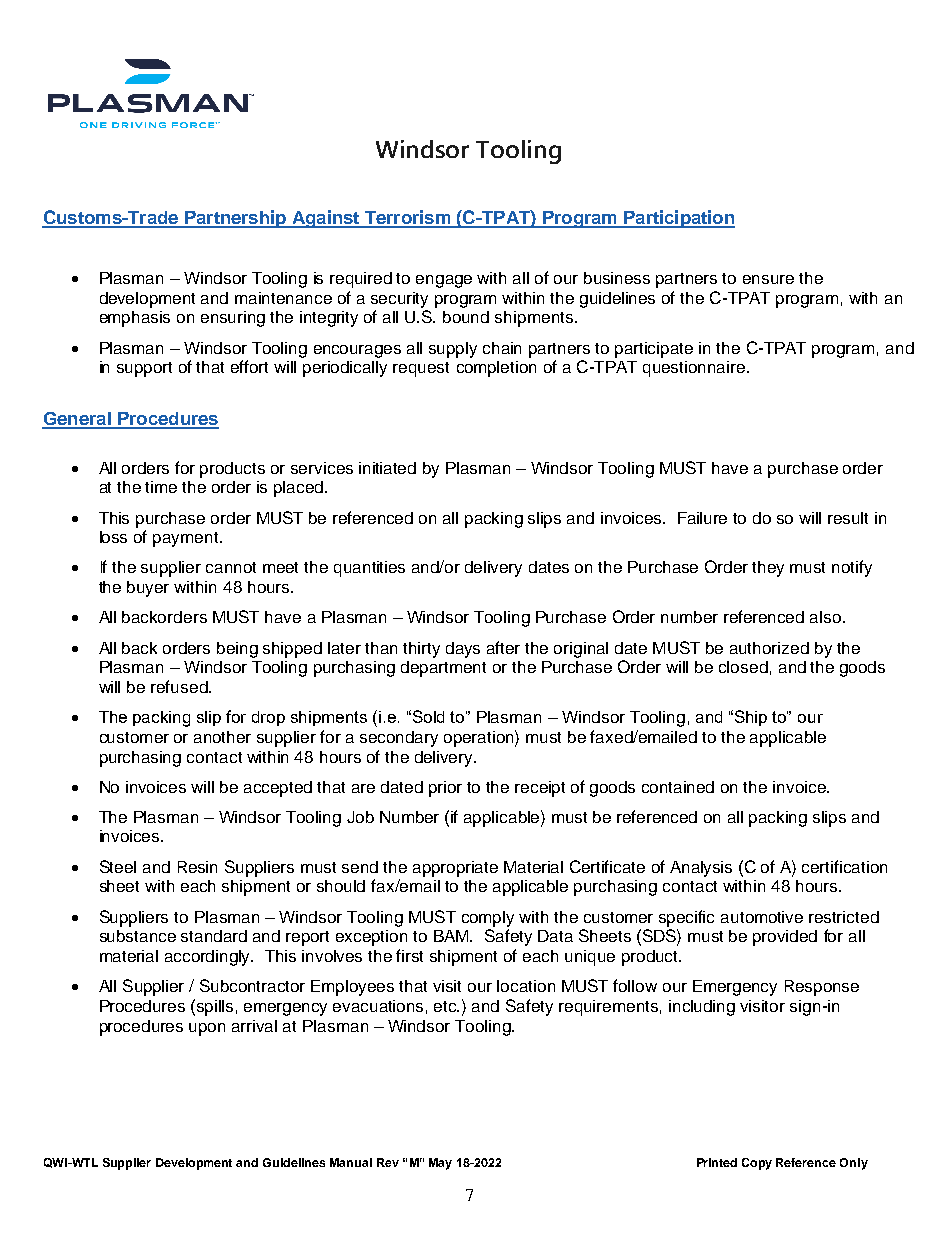 The height and width of the page is (1233, 952). Describe the element at coordinates (757, 1164) in the page. I see `Copy` at that location.
